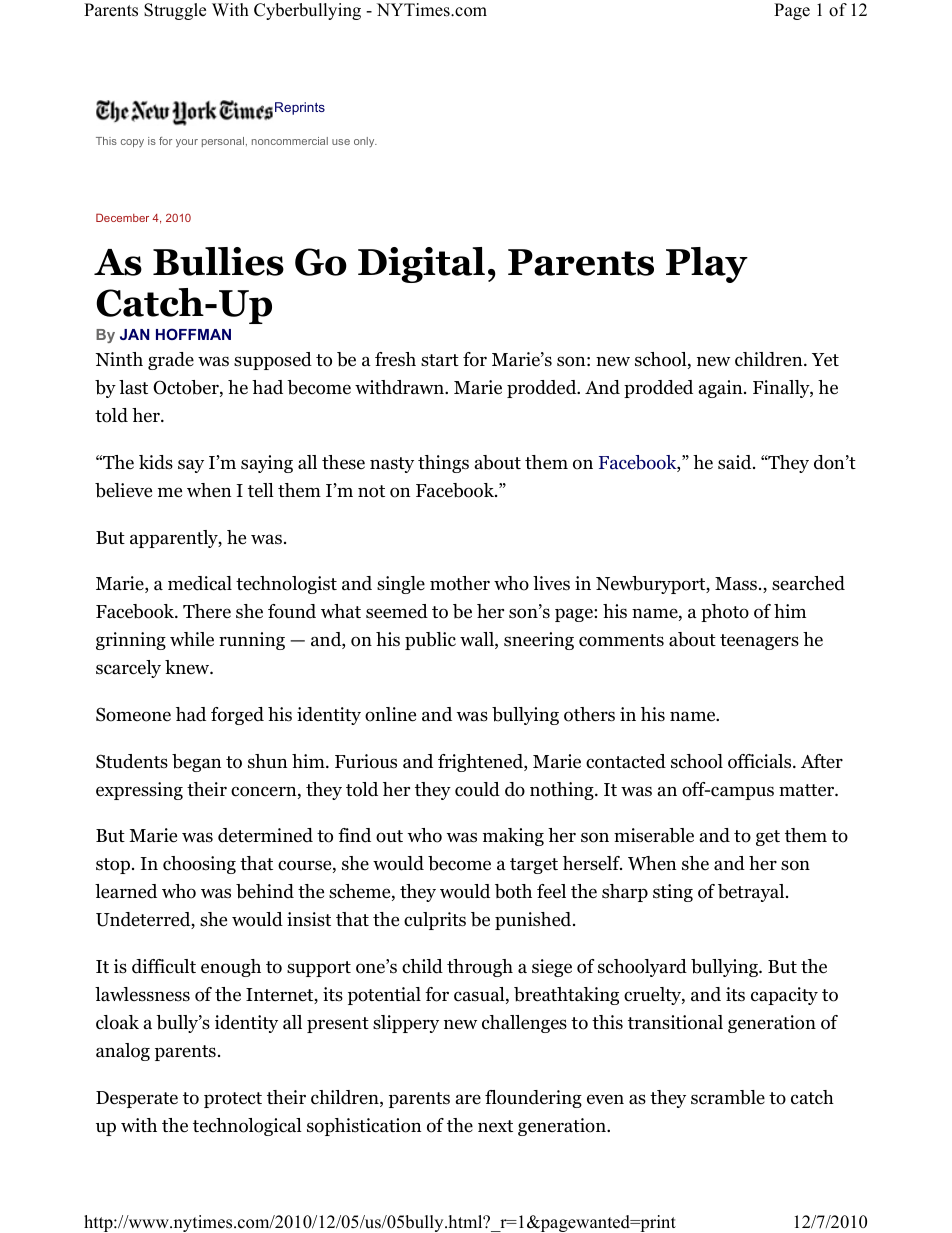  Describe the element at coordinates (233, 1100) in the document. I see `protect` at that location.
